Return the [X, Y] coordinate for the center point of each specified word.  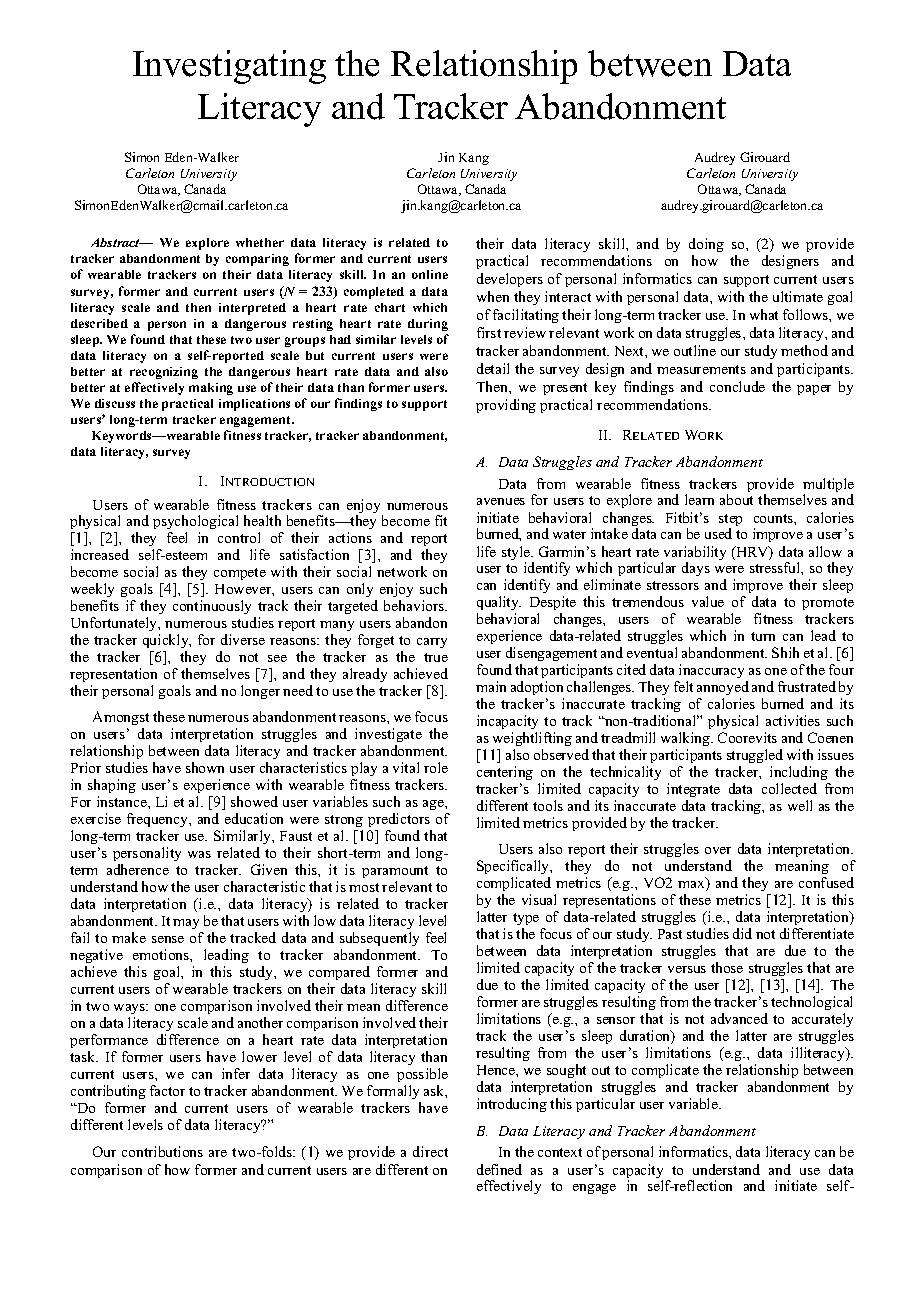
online [430, 274]
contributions [162, 1151]
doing [706, 245]
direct [430, 1151]
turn [763, 636]
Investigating [229, 67]
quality [499, 605]
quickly [167, 643]
